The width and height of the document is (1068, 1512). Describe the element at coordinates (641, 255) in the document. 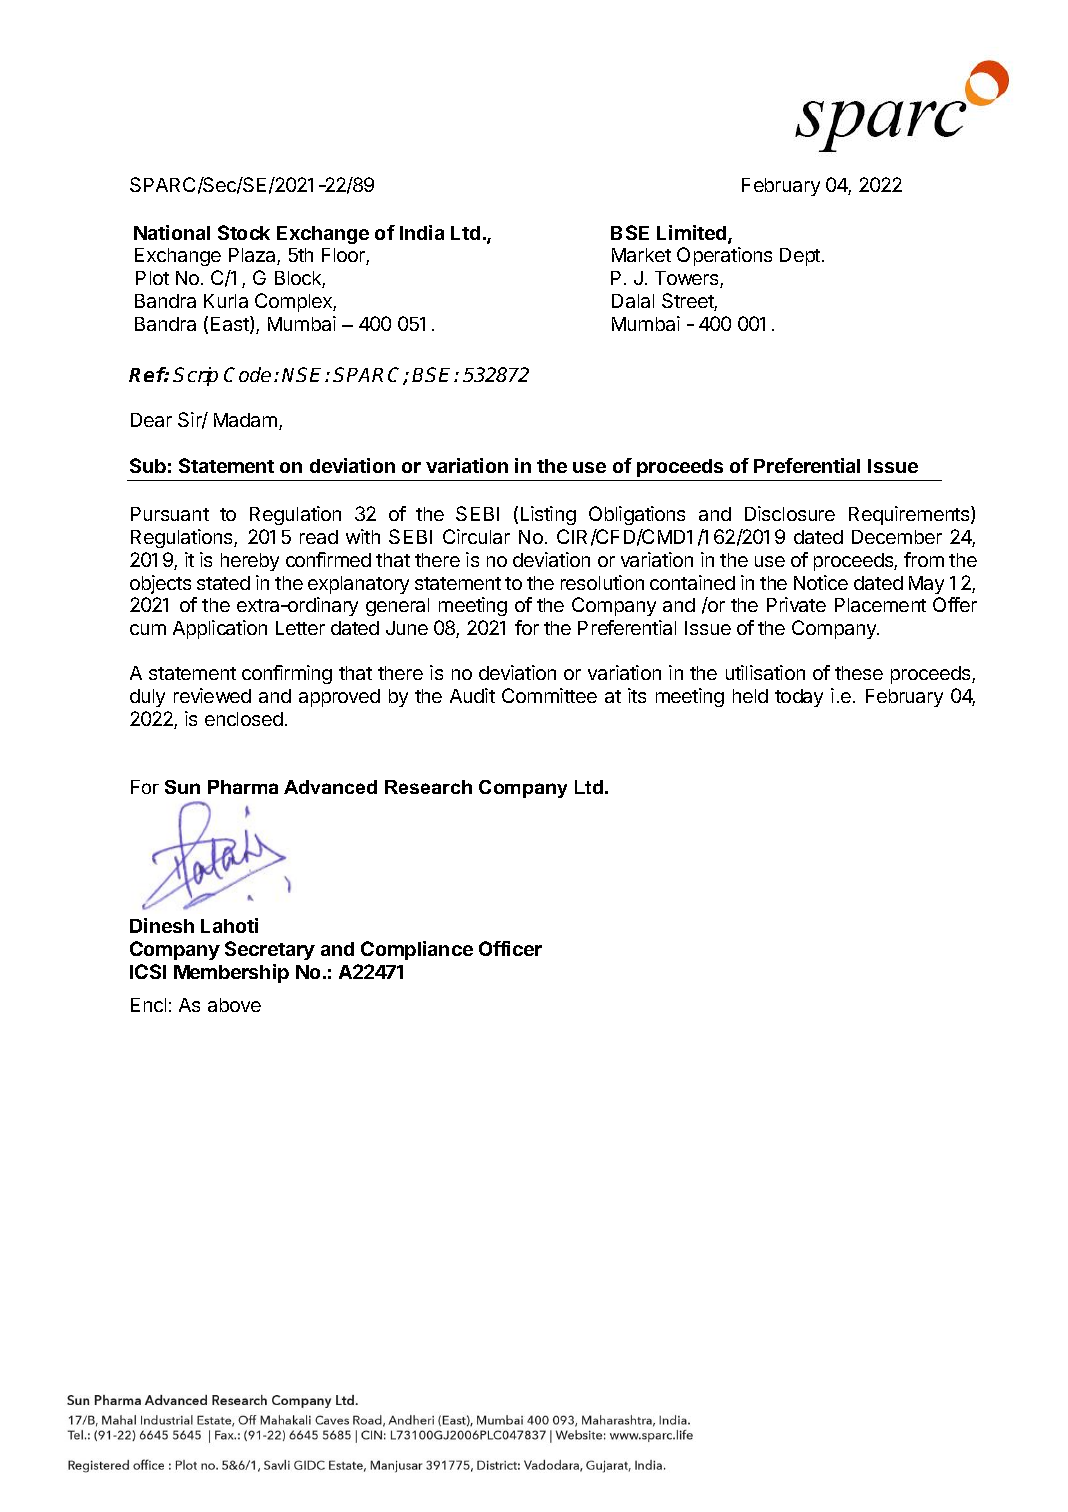

I see `Market` at that location.
